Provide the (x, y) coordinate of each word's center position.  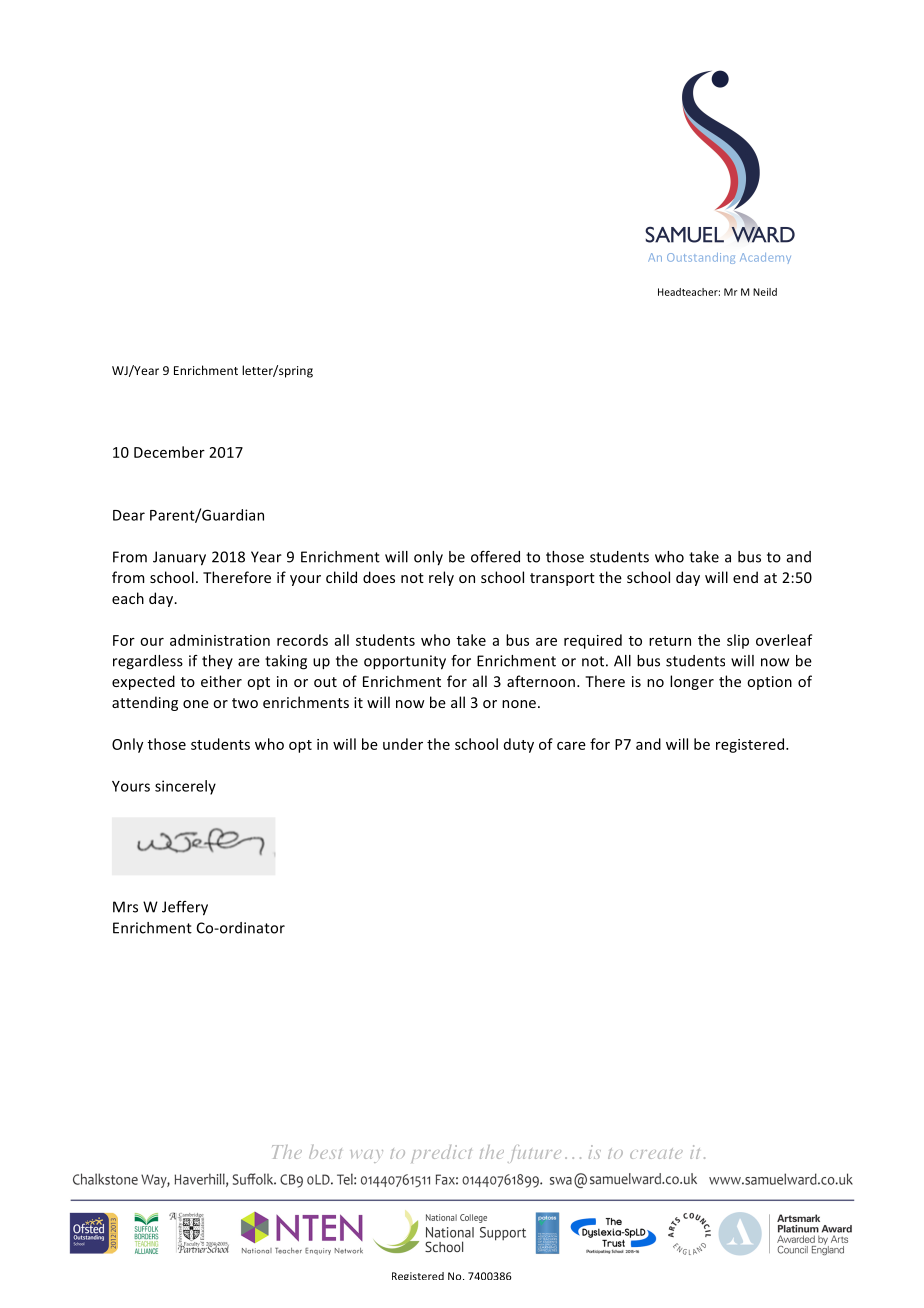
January (179, 558)
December (169, 452)
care (571, 746)
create (656, 1153)
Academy (765, 258)
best (325, 1152)
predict (441, 1154)
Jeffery (185, 908)
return (670, 641)
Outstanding (701, 258)
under (403, 744)
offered (495, 557)
